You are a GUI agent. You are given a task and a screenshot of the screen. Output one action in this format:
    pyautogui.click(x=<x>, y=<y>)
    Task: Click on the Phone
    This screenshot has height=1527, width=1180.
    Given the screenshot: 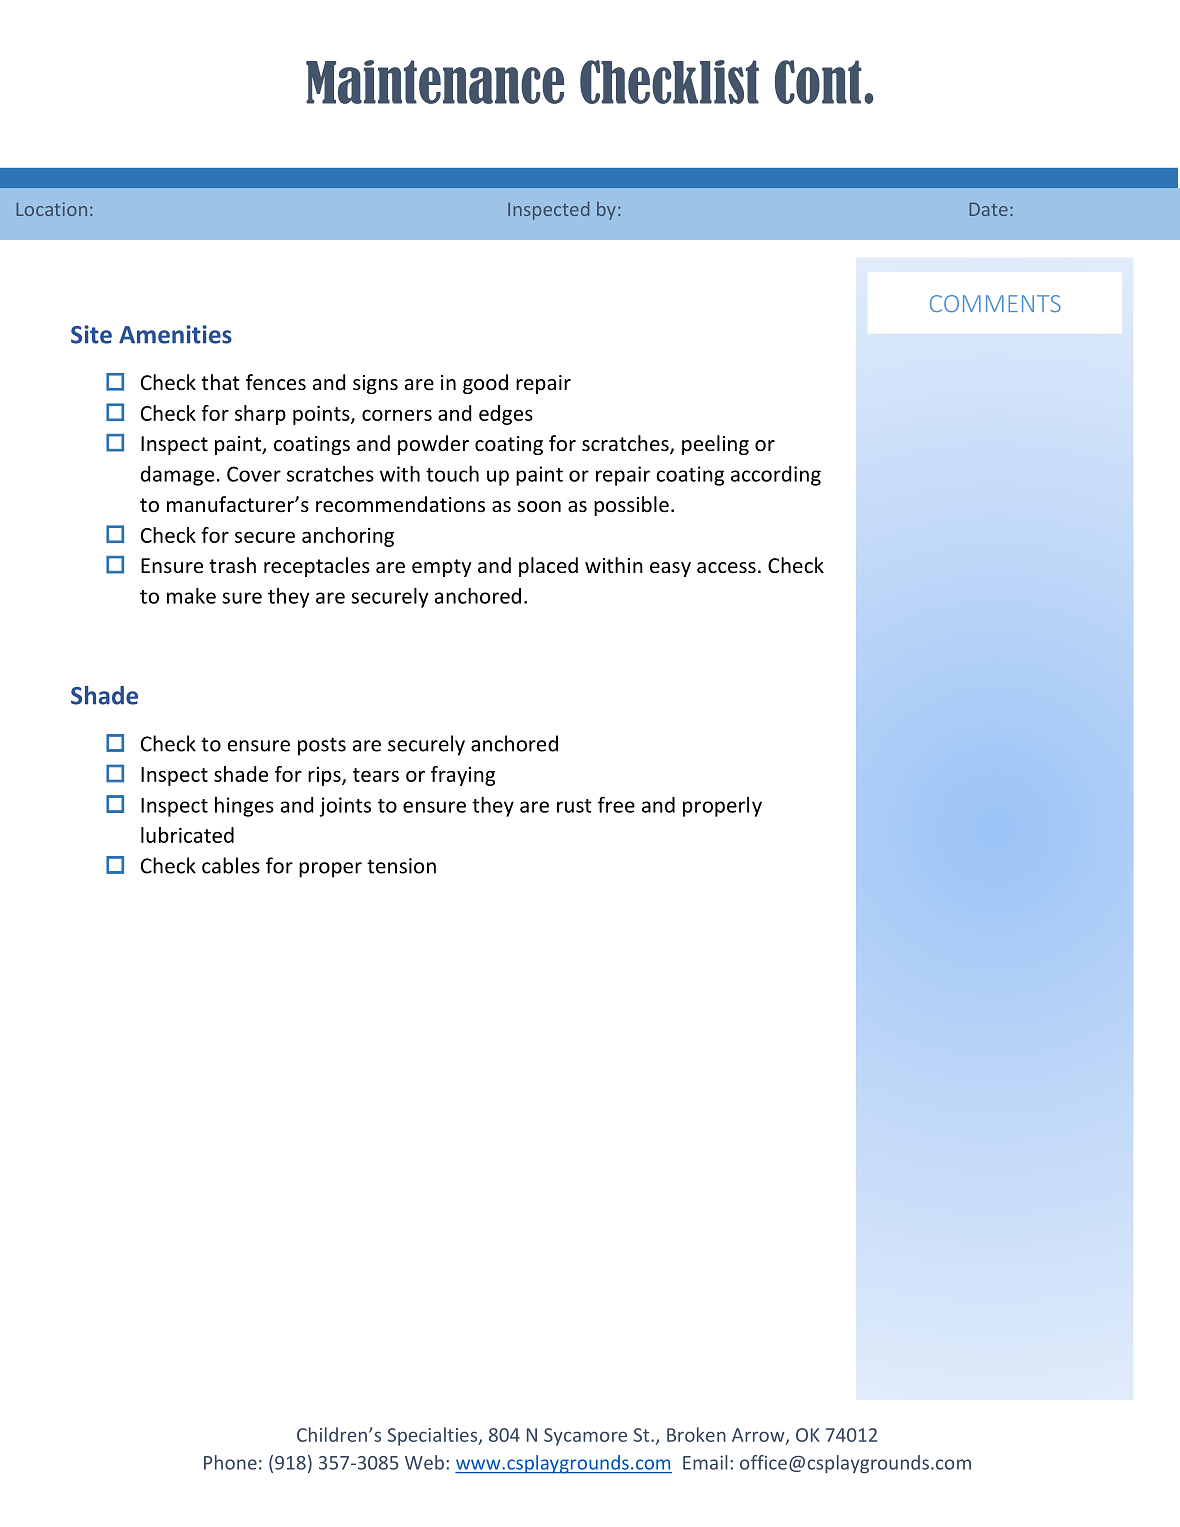 What is the action you would take?
    pyautogui.click(x=230, y=1462)
